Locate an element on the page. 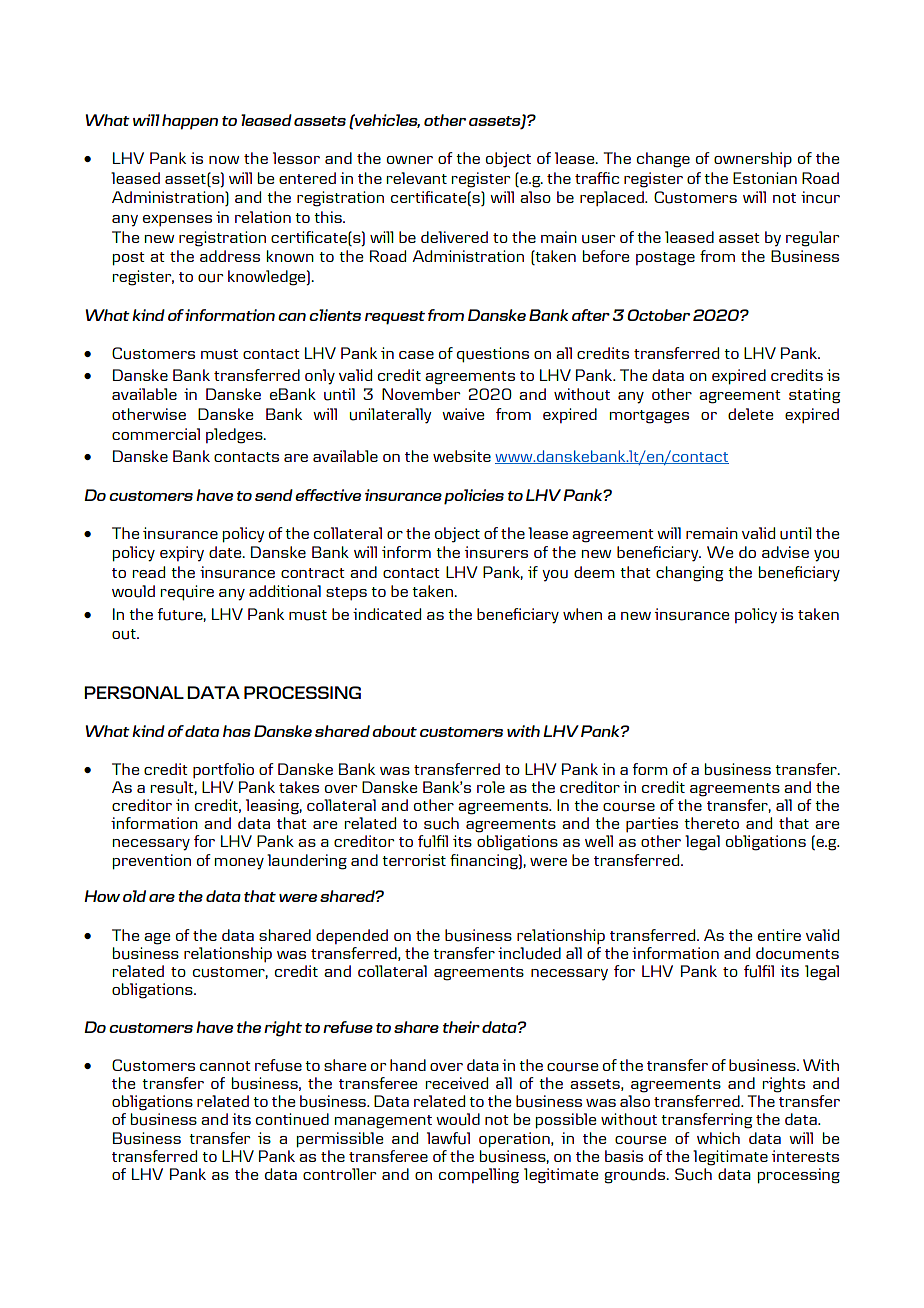  role is located at coordinates (491, 787).
